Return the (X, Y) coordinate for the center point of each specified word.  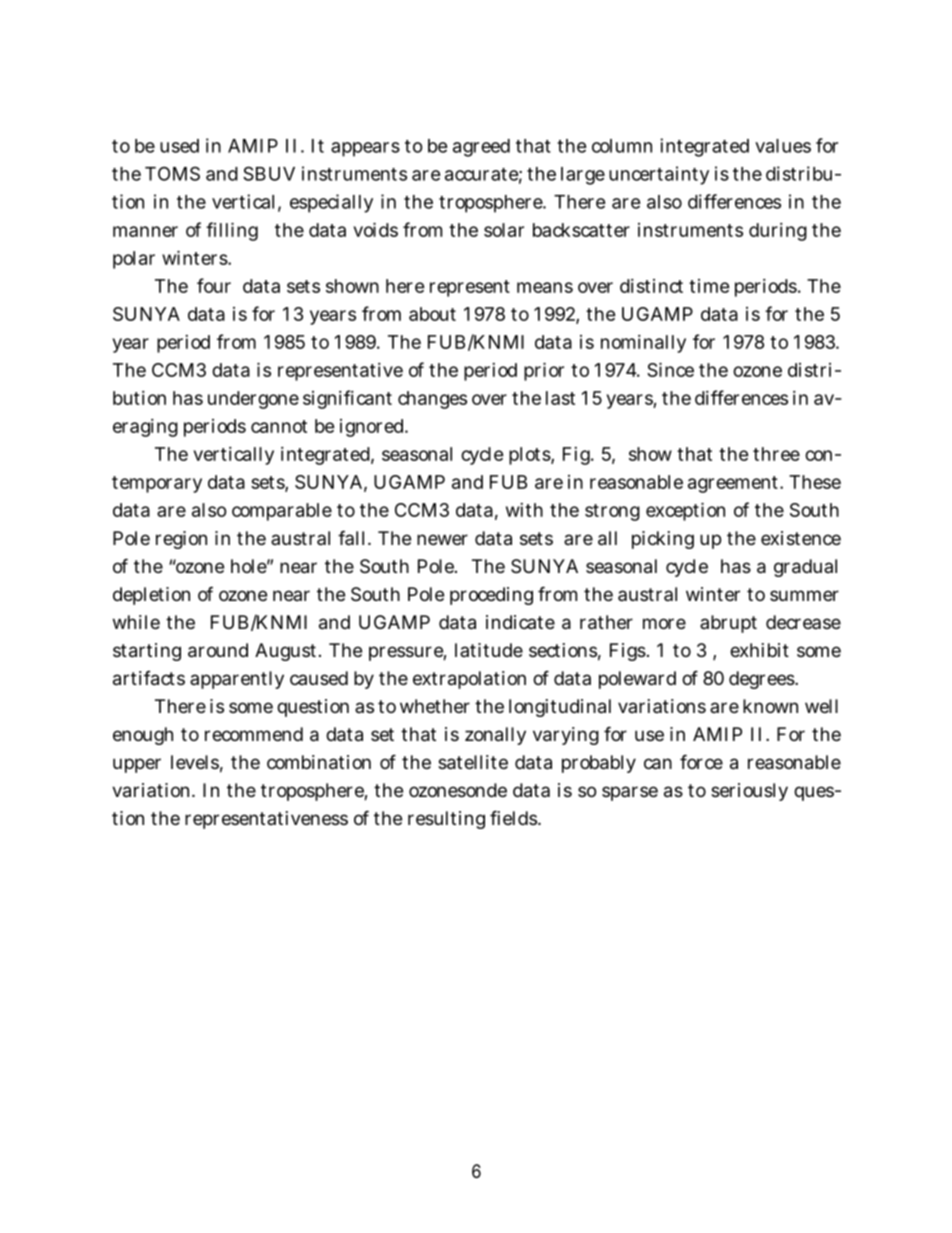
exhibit (759, 650)
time (709, 286)
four (214, 285)
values (783, 146)
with (524, 510)
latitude (489, 650)
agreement (734, 484)
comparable (282, 512)
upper (137, 765)
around (218, 650)
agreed (481, 148)
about (432, 314)
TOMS (172, 173)
